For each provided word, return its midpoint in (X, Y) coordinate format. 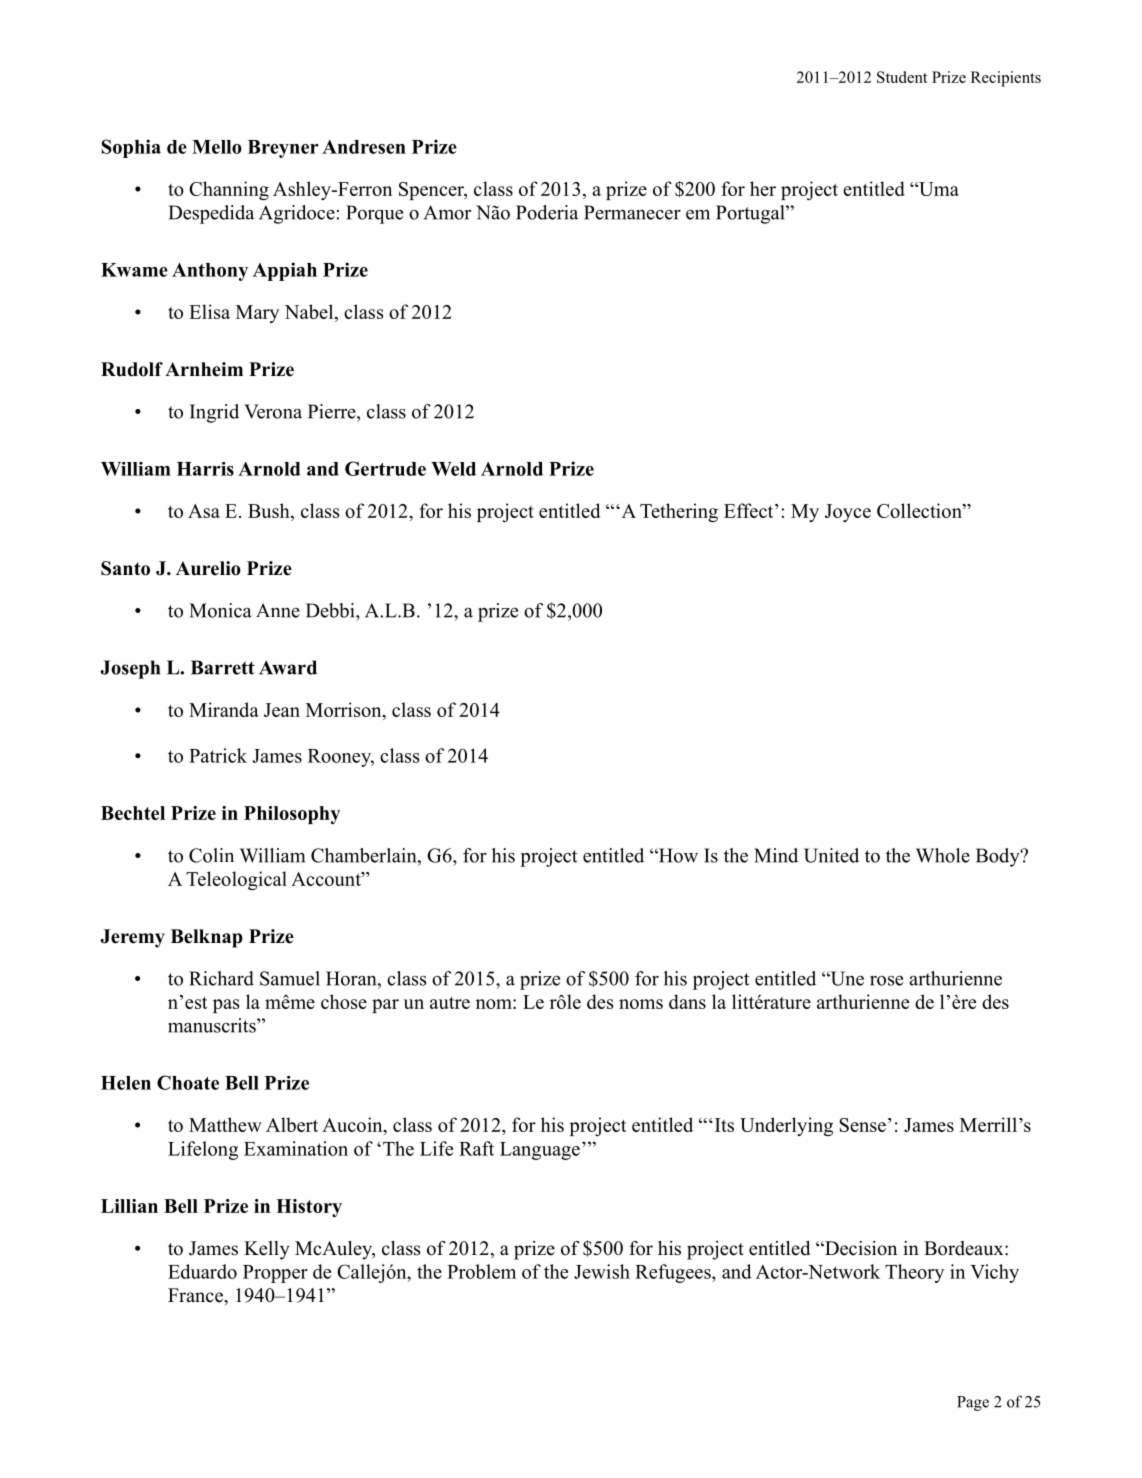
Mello (217, 147)
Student (902, 77)
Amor (447, 212)
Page (973, 1403)
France (196, 1295)
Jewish (602, 1271)
